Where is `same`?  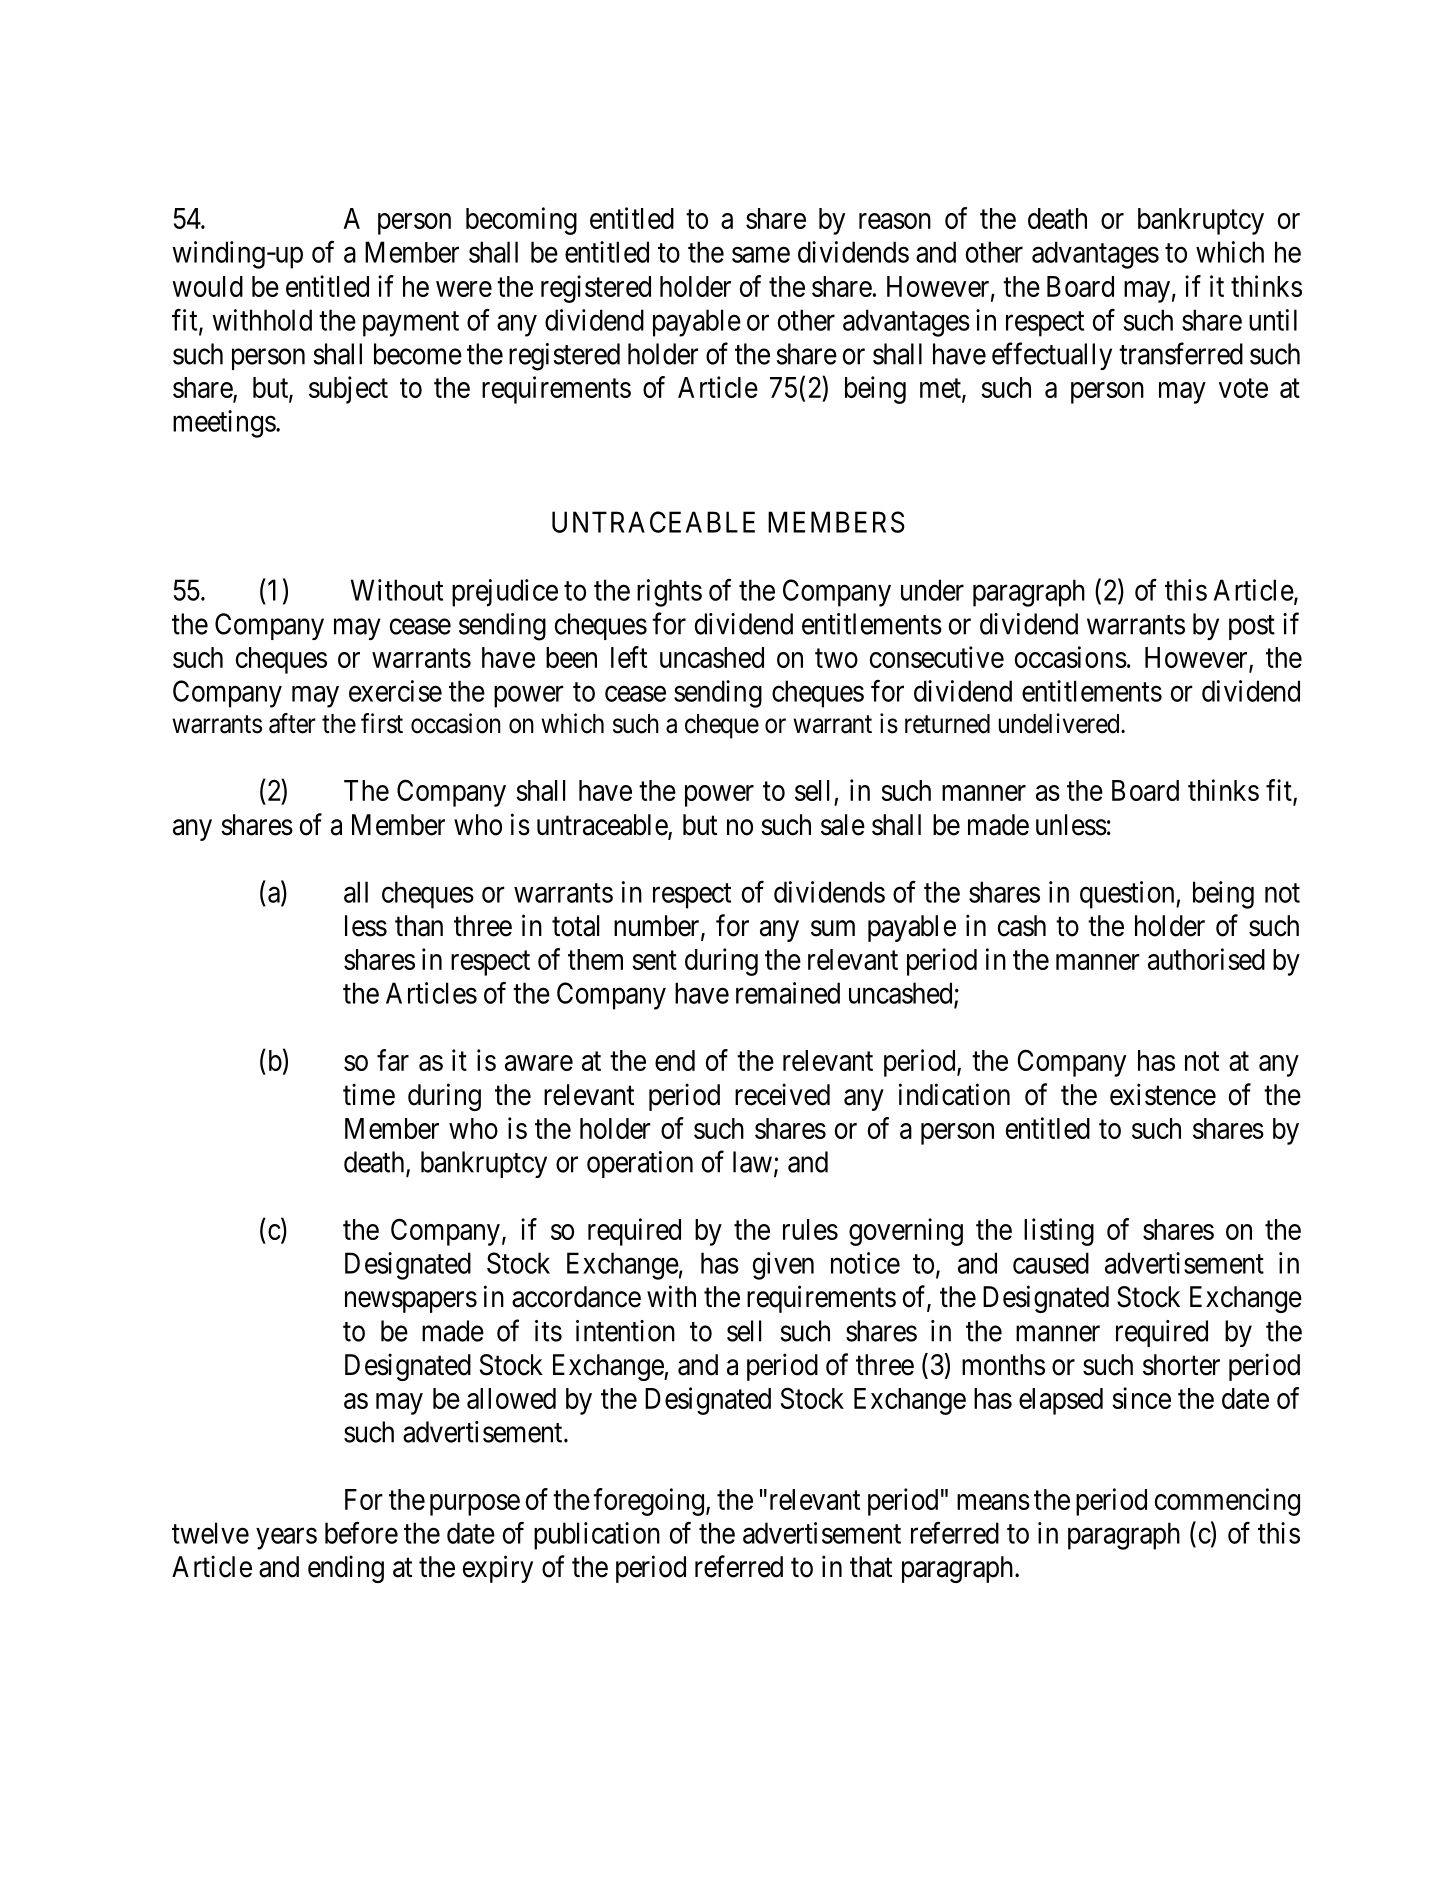
same is located at coordinates (761, 255).
